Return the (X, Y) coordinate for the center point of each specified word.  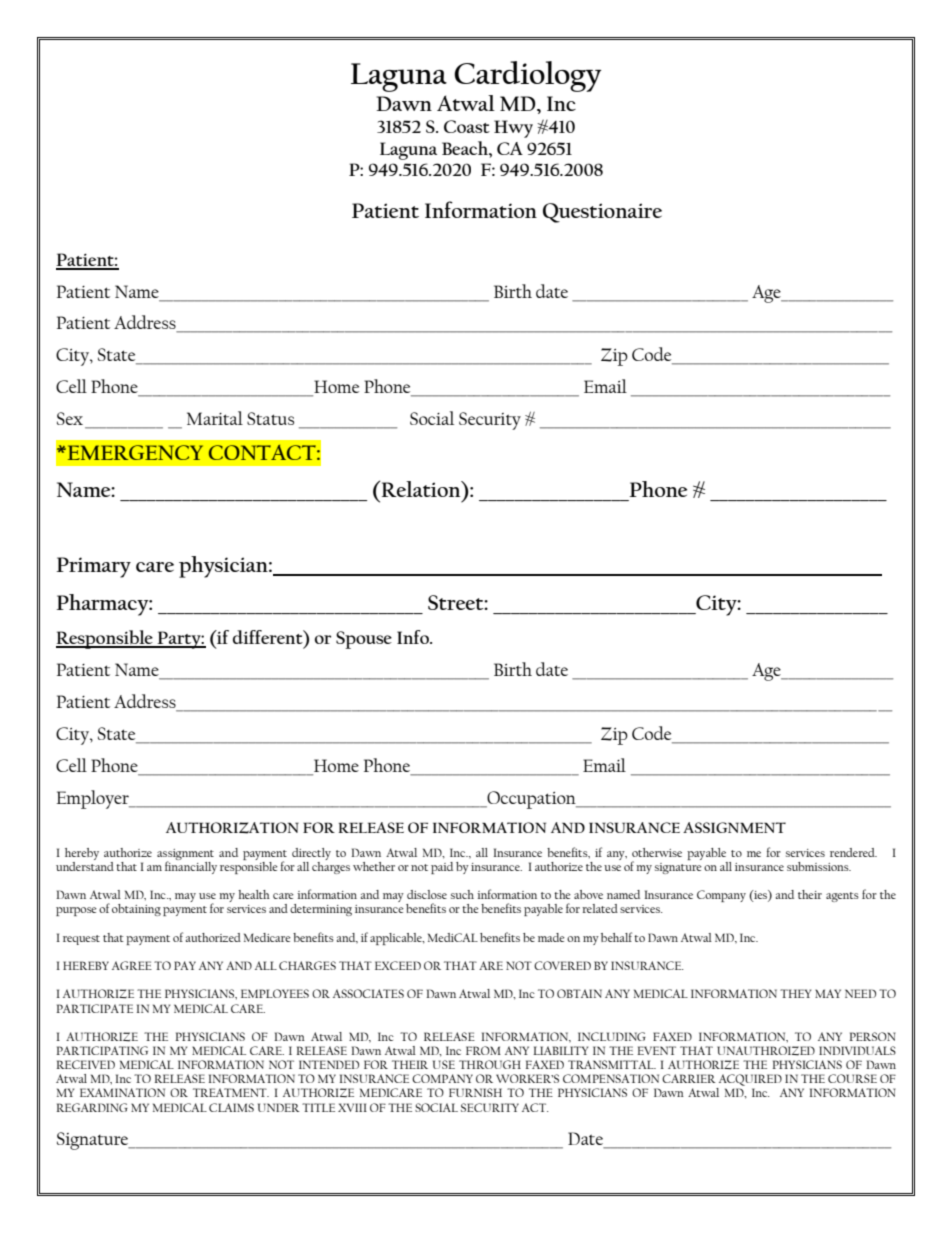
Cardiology (528, 76)
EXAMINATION (122, 1092)
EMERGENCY (134, 452)
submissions (819, 866)
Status (270, 418)
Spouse (364, 640)
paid (442, 868)
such (462, 894)
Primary (93, 567)
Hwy (513, 129)
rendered (853, 852)
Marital (215, 418)
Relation (421, 488)
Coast (467, 126)
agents (842, 897)
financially (191, 866)
